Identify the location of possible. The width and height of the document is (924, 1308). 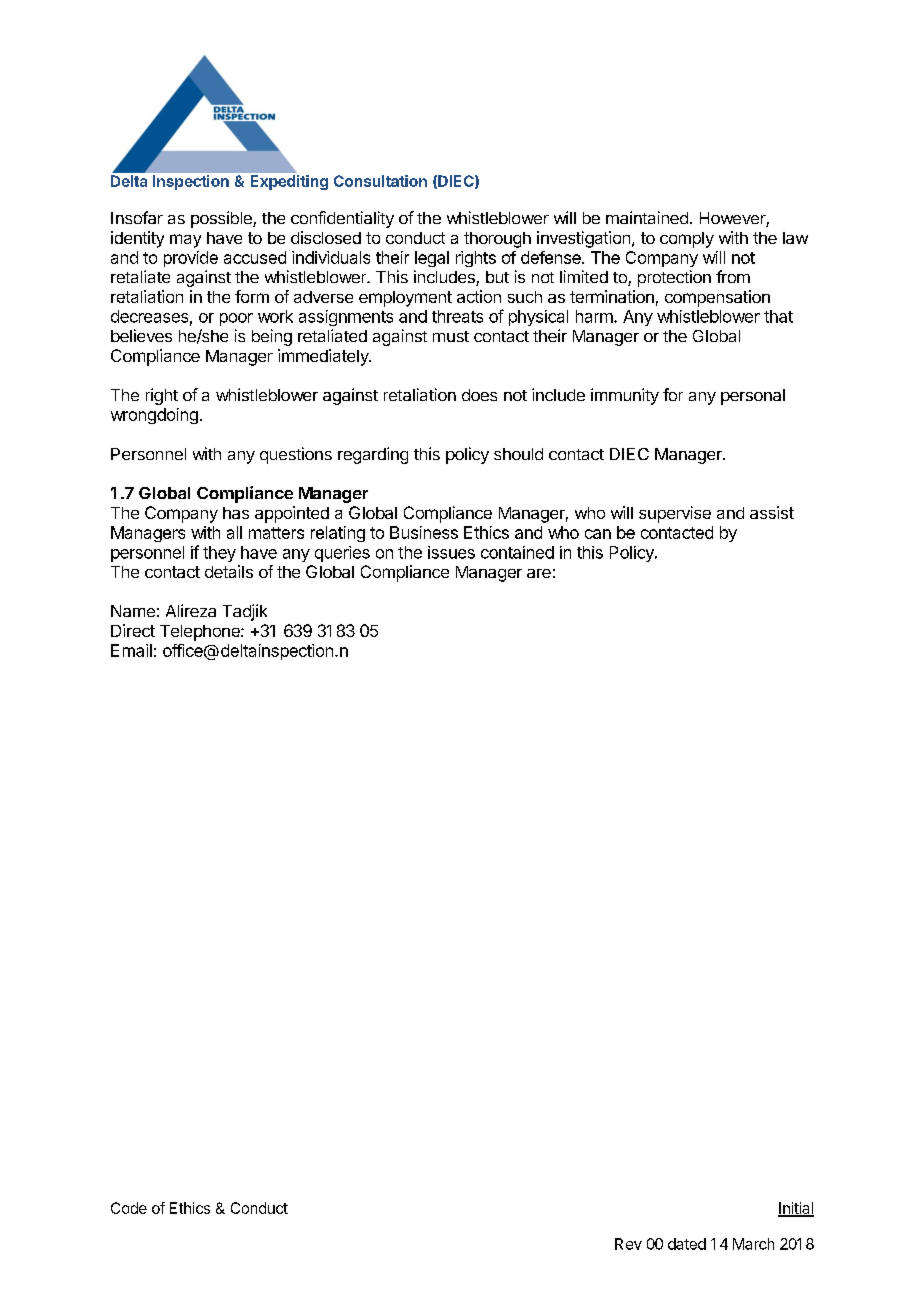
(222, 219).
